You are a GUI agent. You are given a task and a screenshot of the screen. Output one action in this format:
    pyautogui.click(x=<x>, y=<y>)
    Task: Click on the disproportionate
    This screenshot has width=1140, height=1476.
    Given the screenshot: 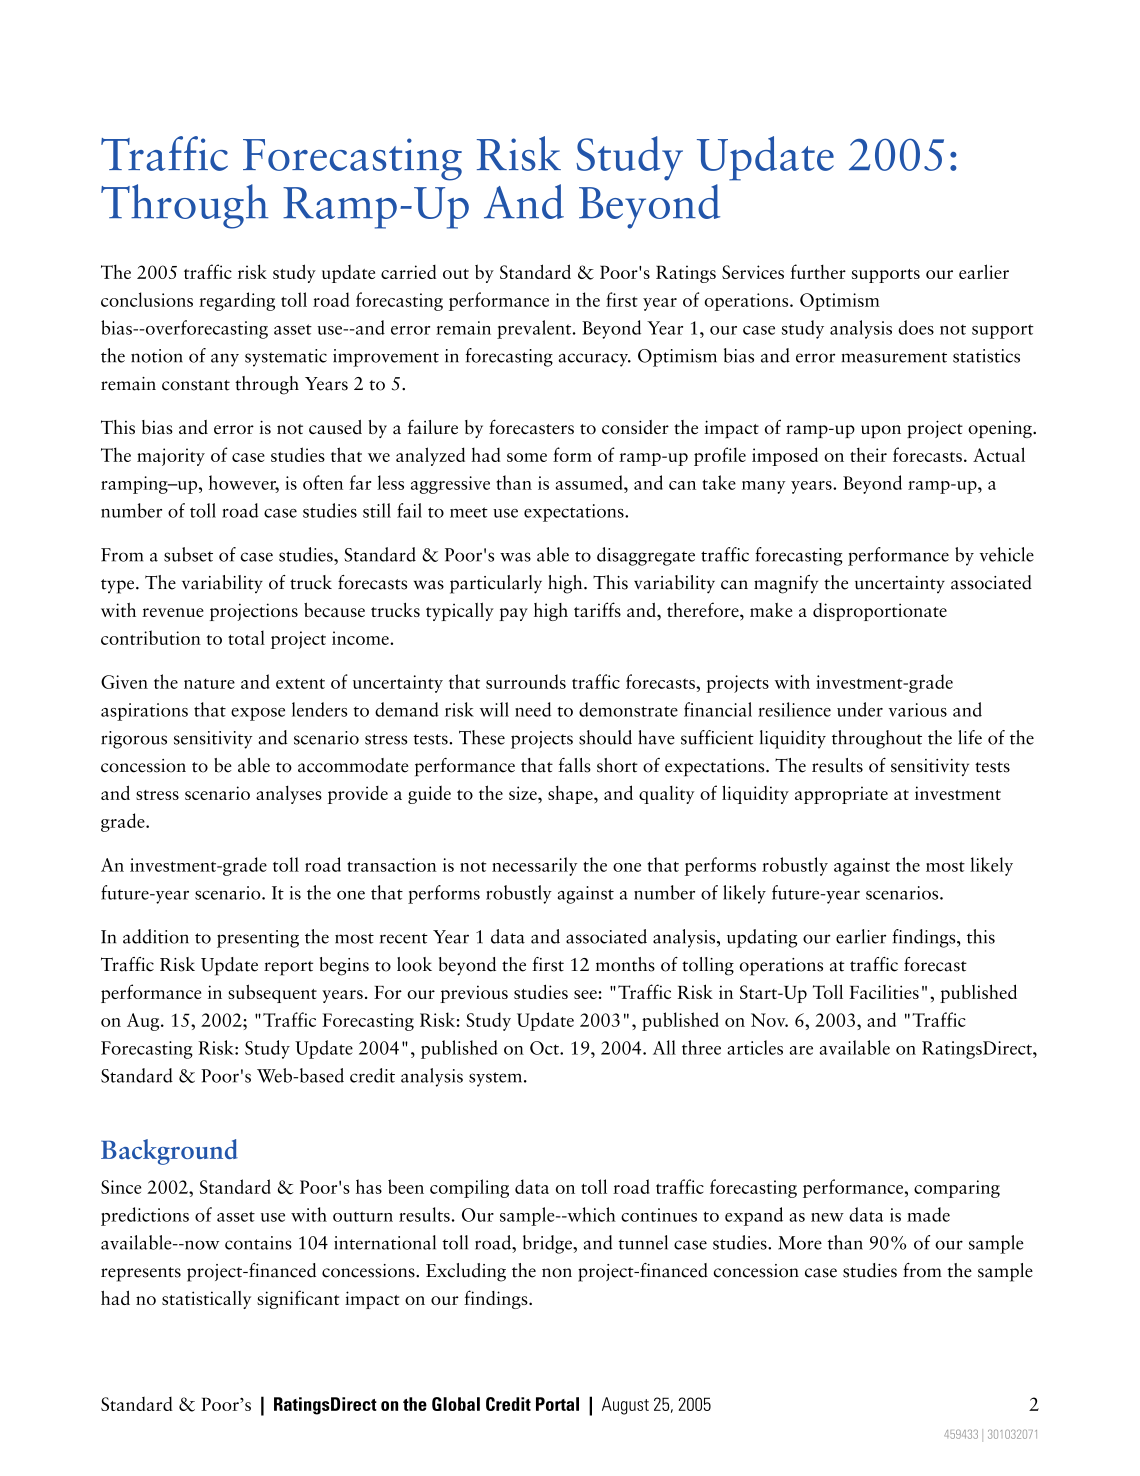 What is the action you would take?
    pyautogui.click(x=880, y=612)
